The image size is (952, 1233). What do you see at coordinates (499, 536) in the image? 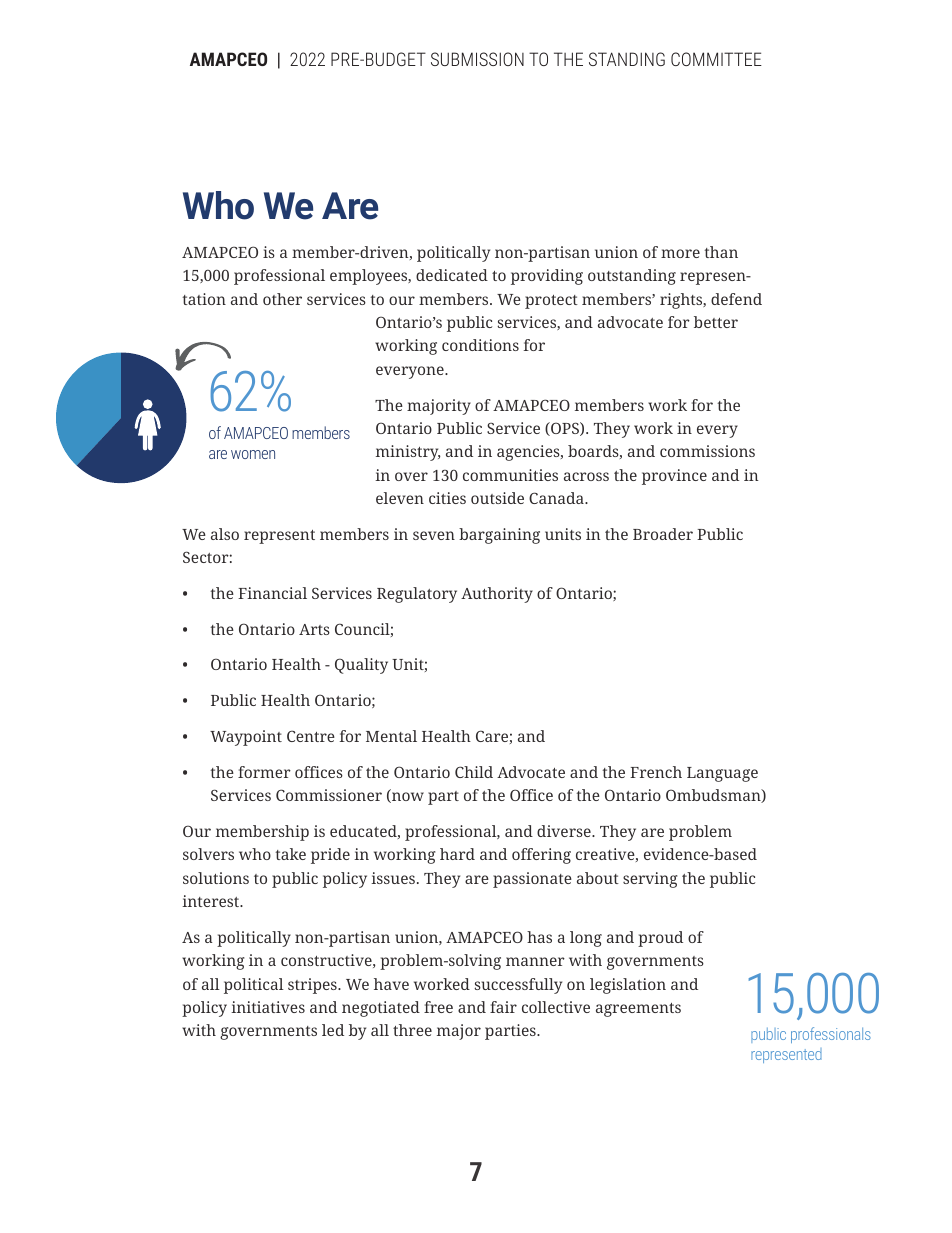
I see `bargaining` at bounding box center [499, 536].
